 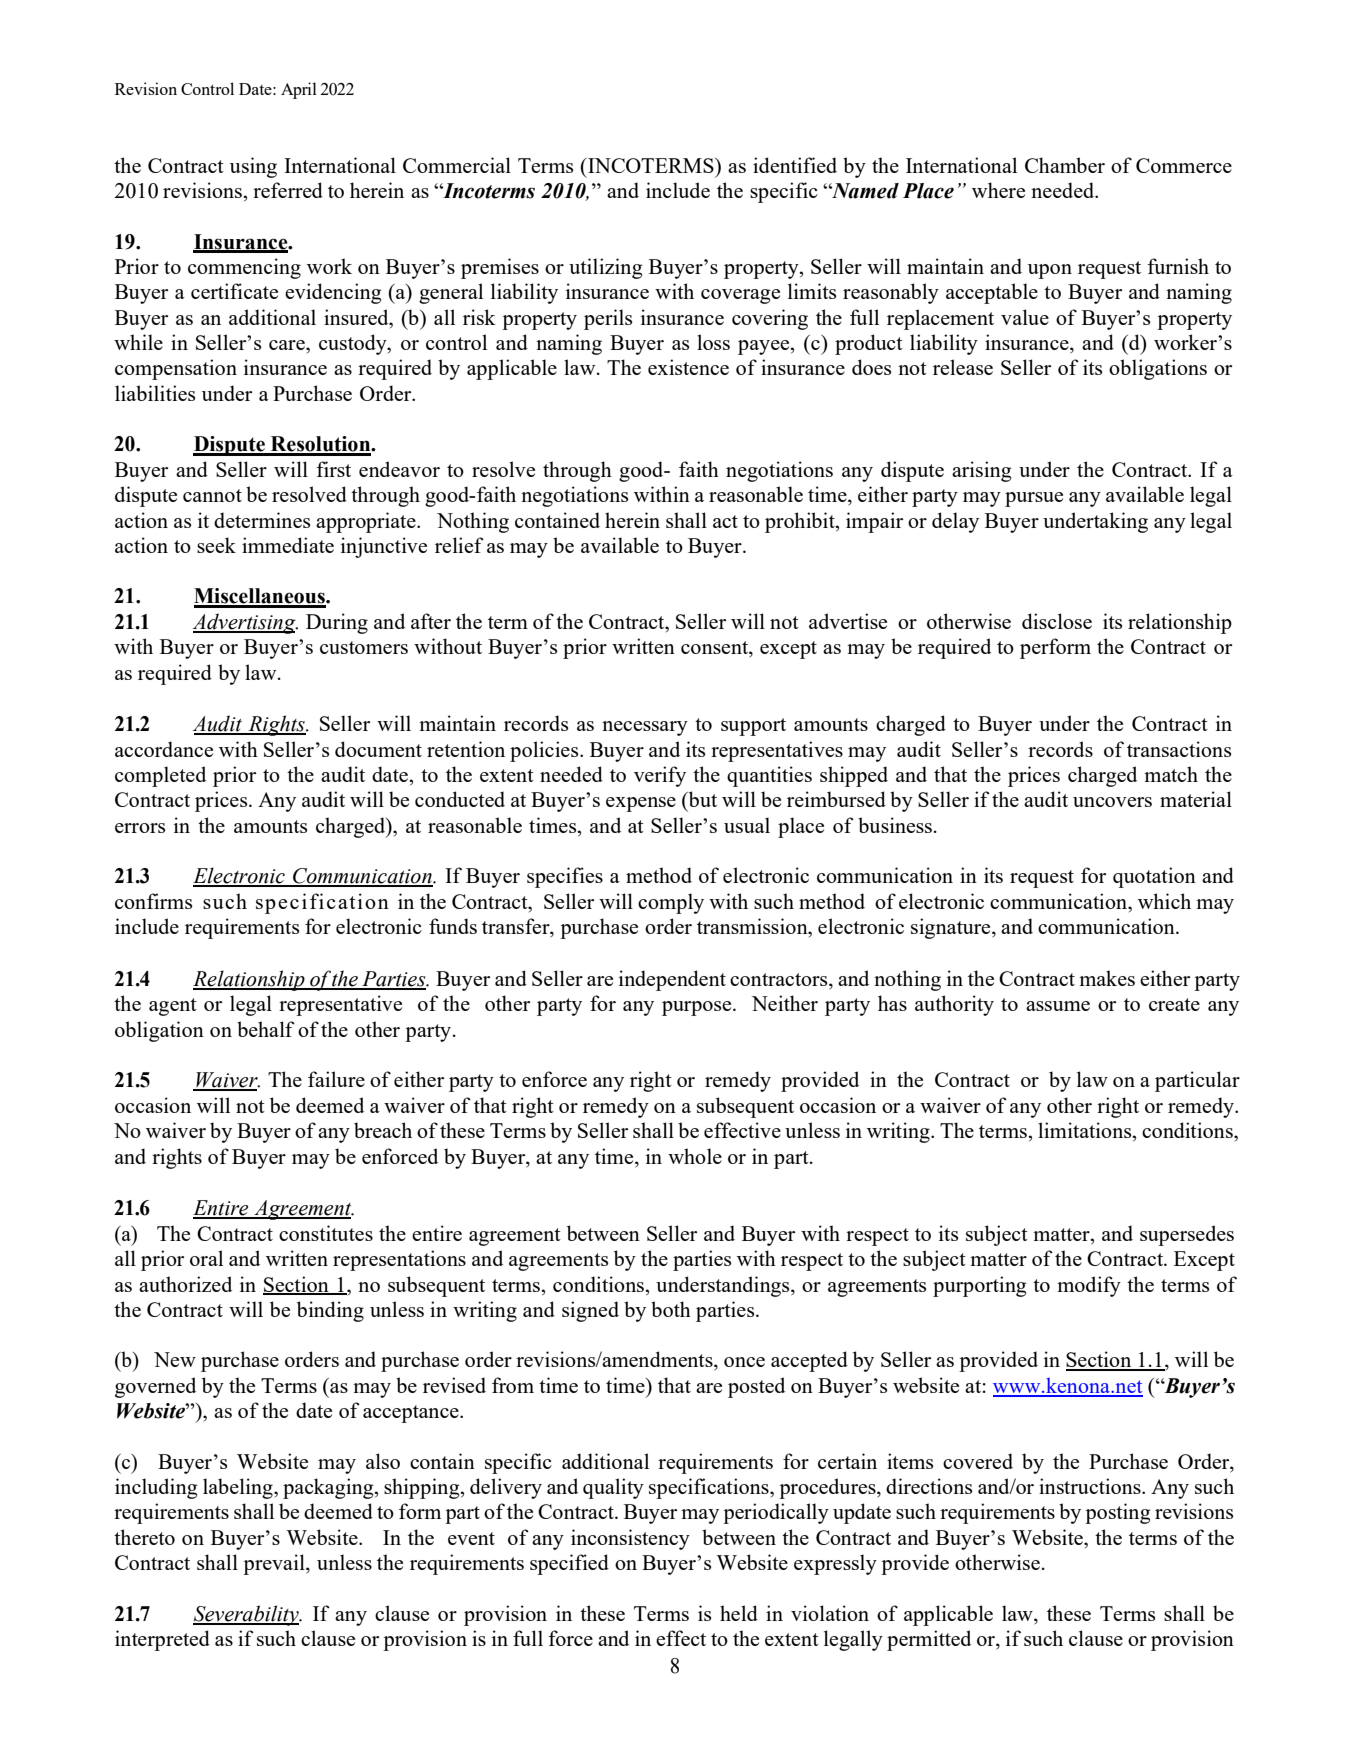 I want to click on Severability, so click(x=247, y=1615).
